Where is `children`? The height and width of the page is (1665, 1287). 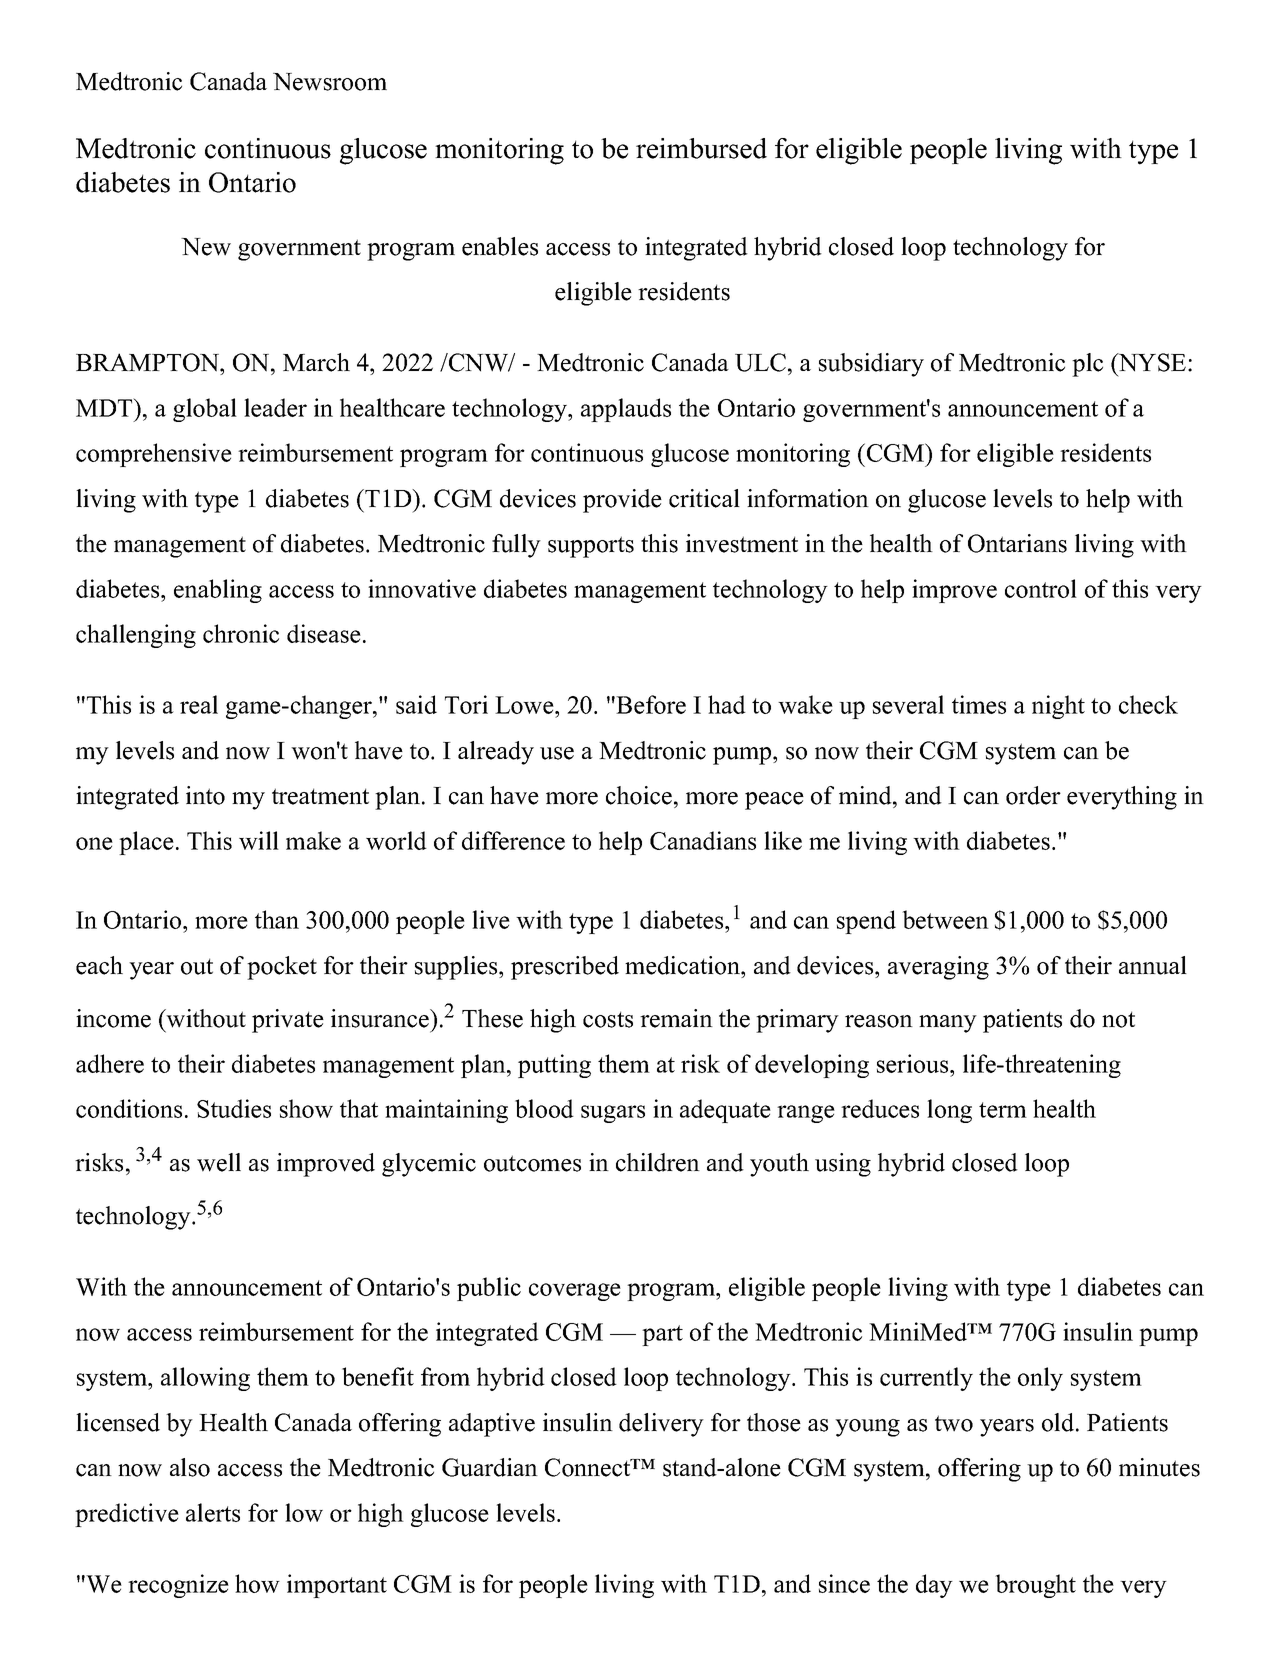 children is located at coordinates (658, 1162).
